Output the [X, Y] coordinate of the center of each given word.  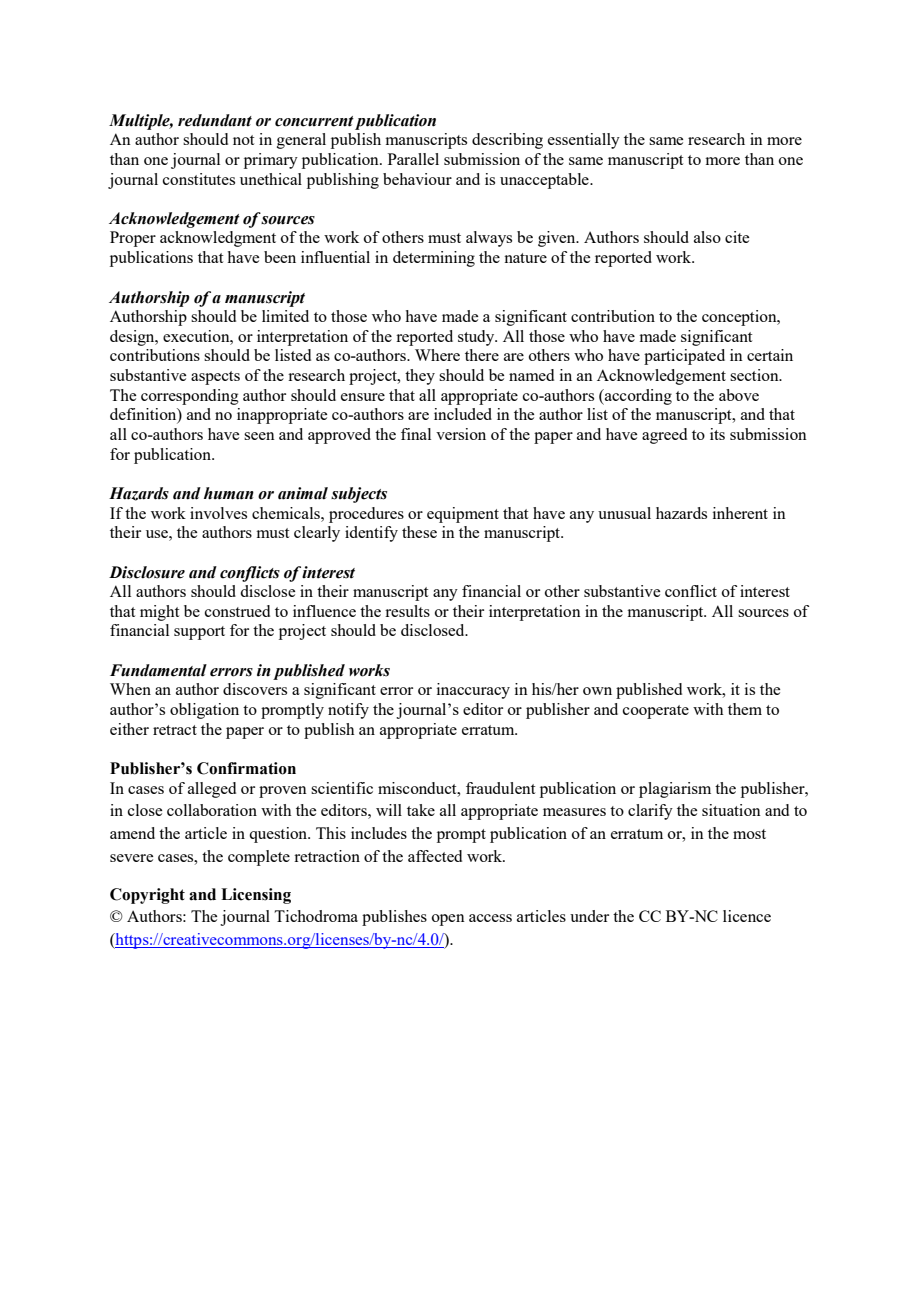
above [739, 395]
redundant [215, 120]
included [463, 414]
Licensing [256, 896]
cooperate [656, 712]
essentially [584, 141]
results [407, 611]
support [199, 633]
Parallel [413, 159]
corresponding [190, 397]
